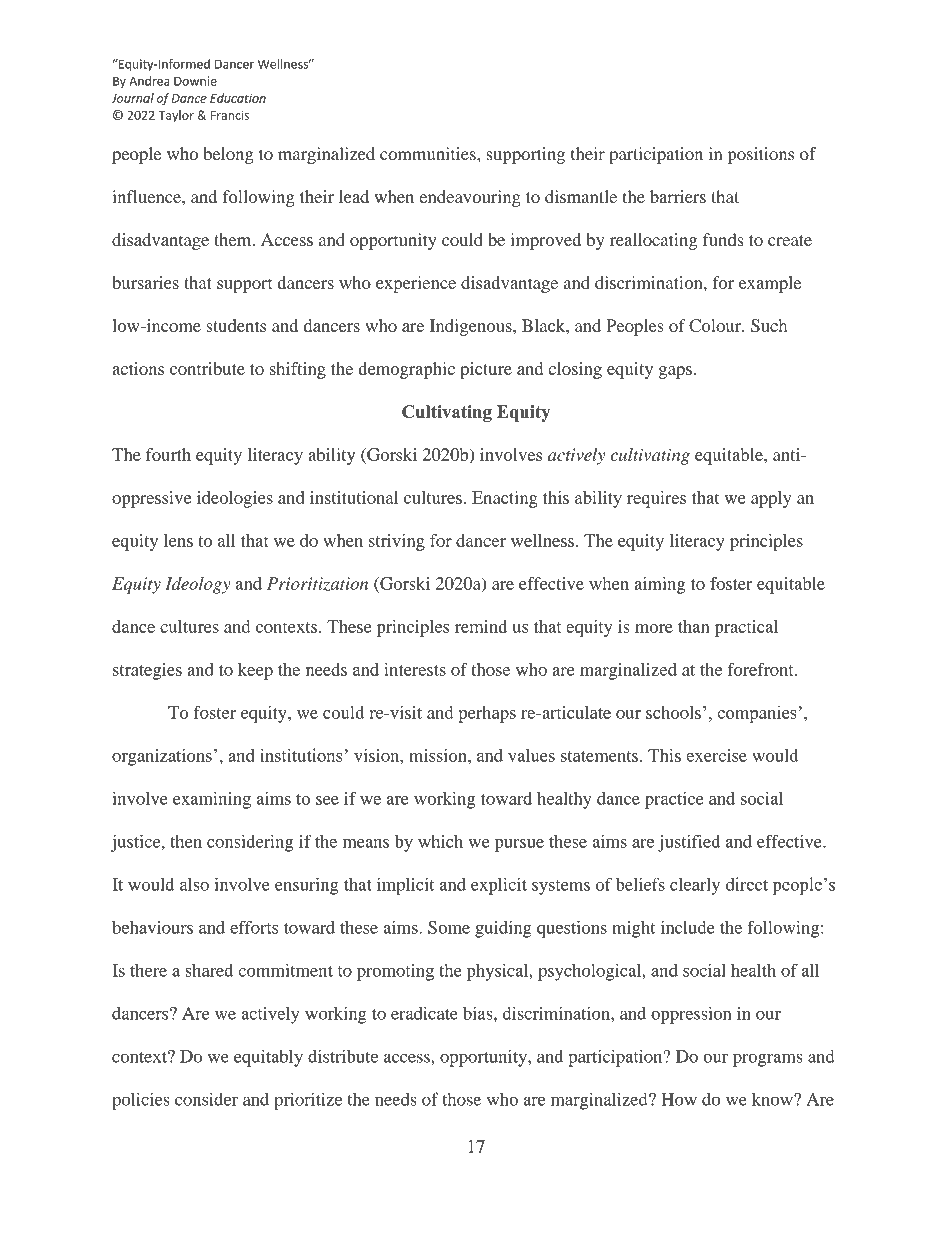 The width and height of the screenshot is (952, 1233). Describe the element at coordinates (481, 626) in the screenshot. I see `remind` at that location.
